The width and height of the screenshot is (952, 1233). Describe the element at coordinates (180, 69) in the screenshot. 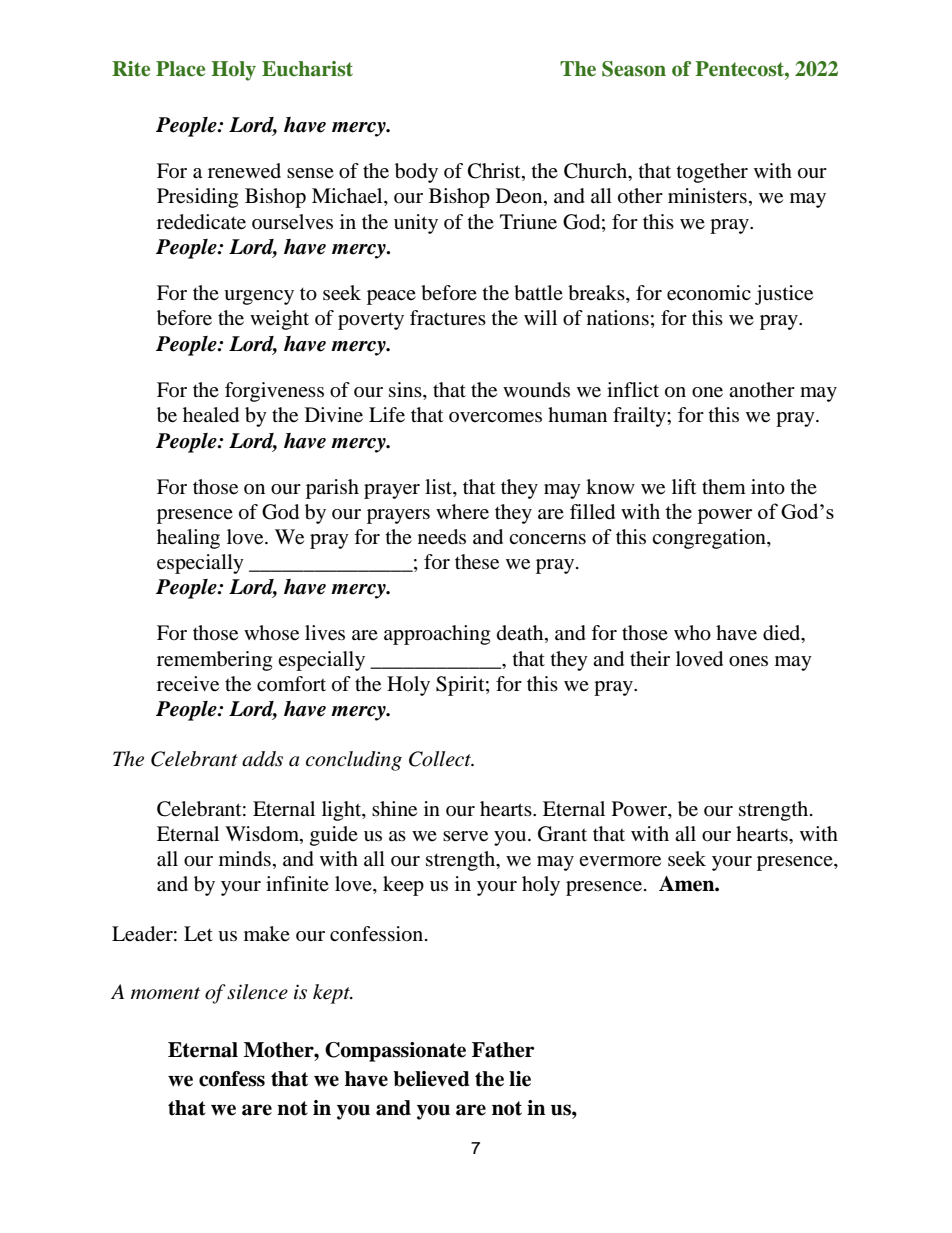

I see `Place` at that location.
